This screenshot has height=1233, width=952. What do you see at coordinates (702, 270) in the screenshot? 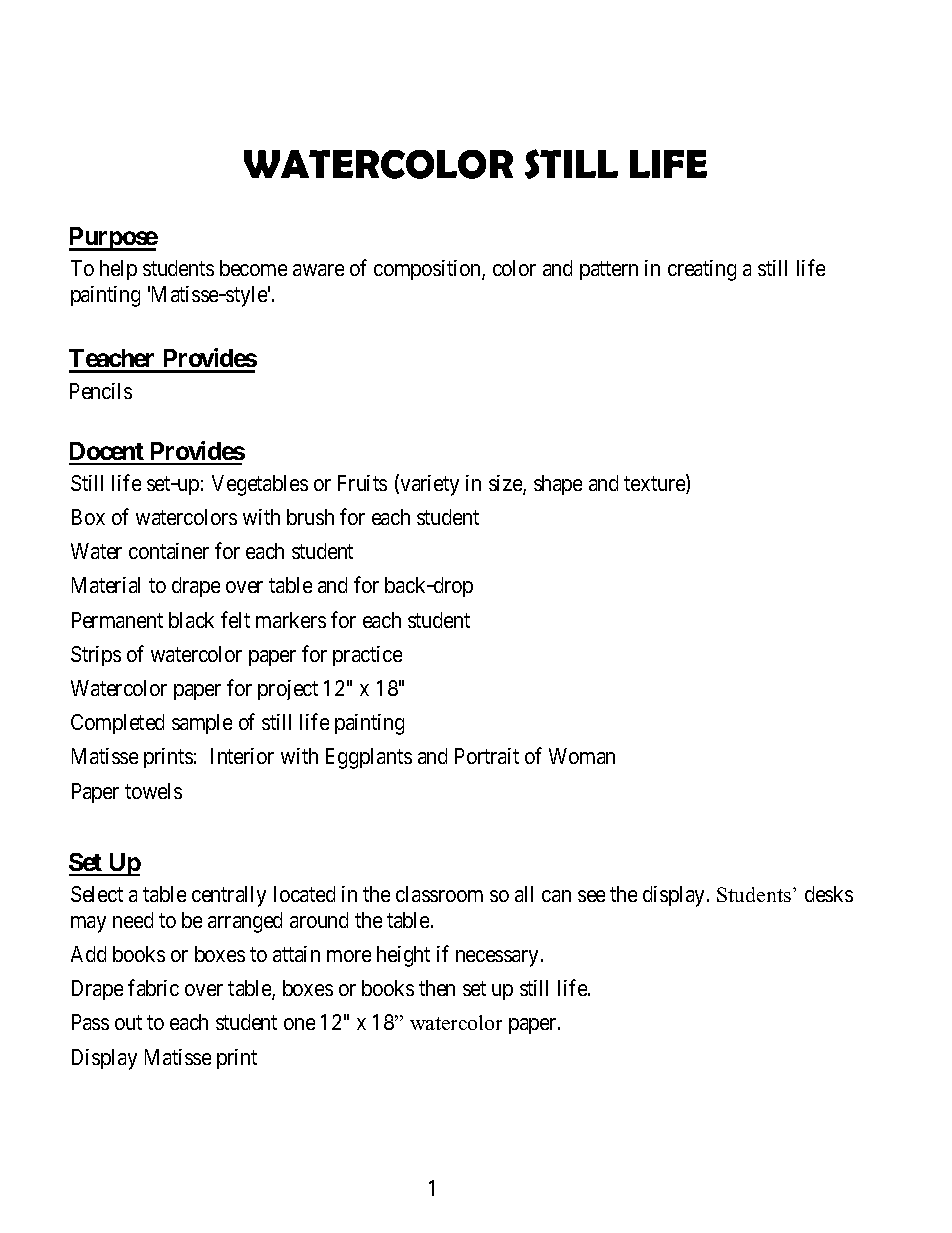
I see `creating` at bounding box center [702, 270].
